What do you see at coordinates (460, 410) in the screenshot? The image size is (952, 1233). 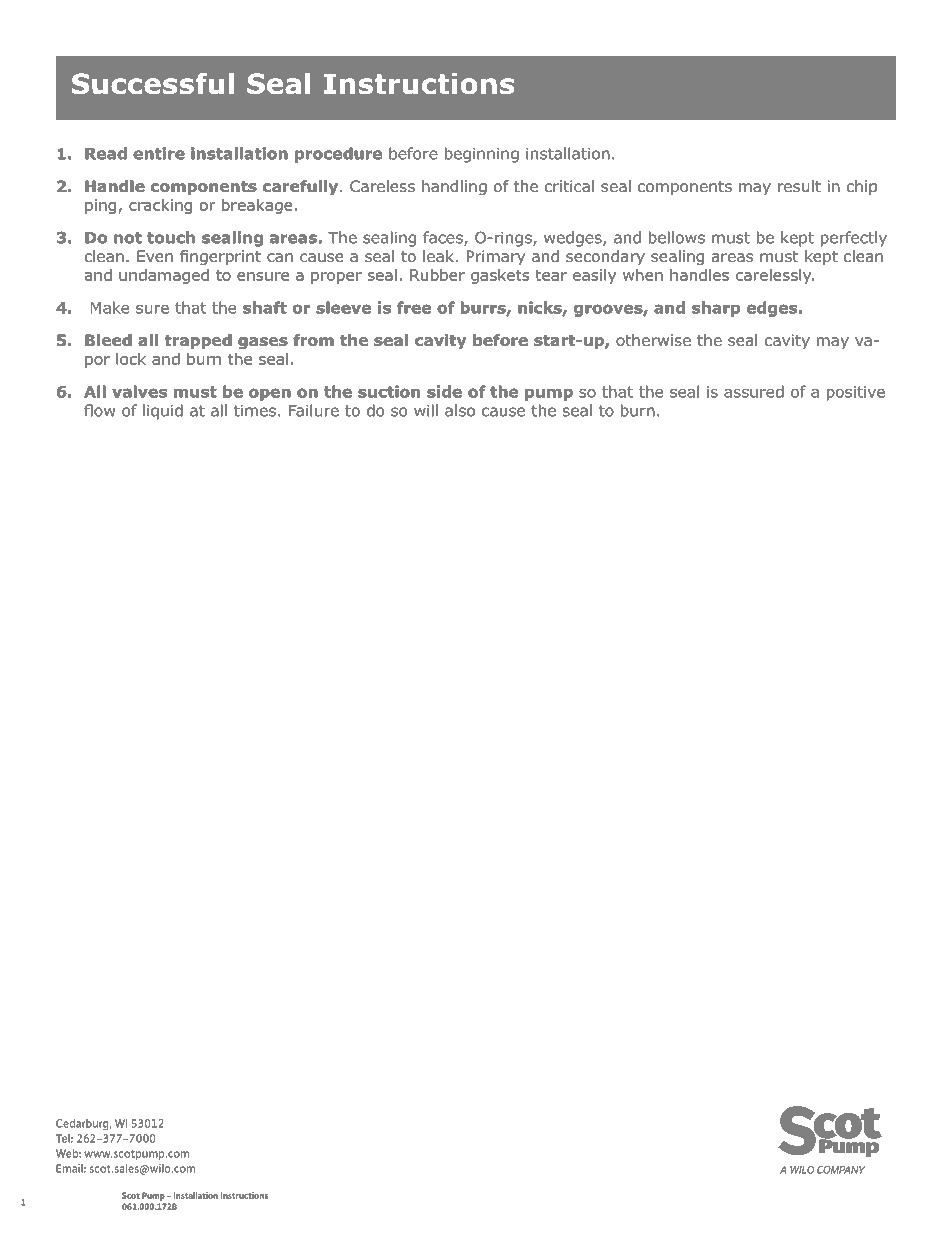 I see `also` at bounding box center [460, 410].
